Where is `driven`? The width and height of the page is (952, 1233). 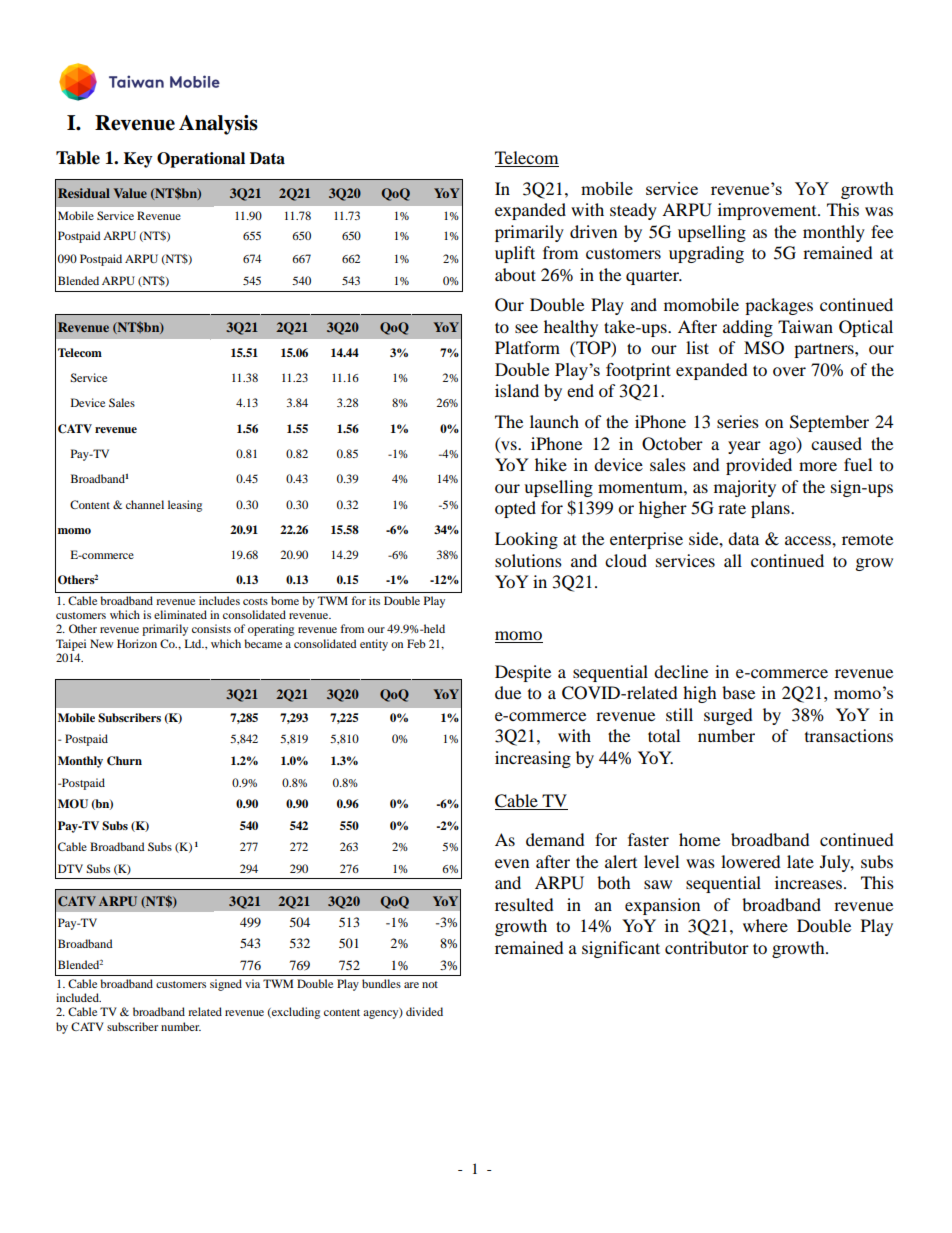 driven is located at coordinates (593, 231).
